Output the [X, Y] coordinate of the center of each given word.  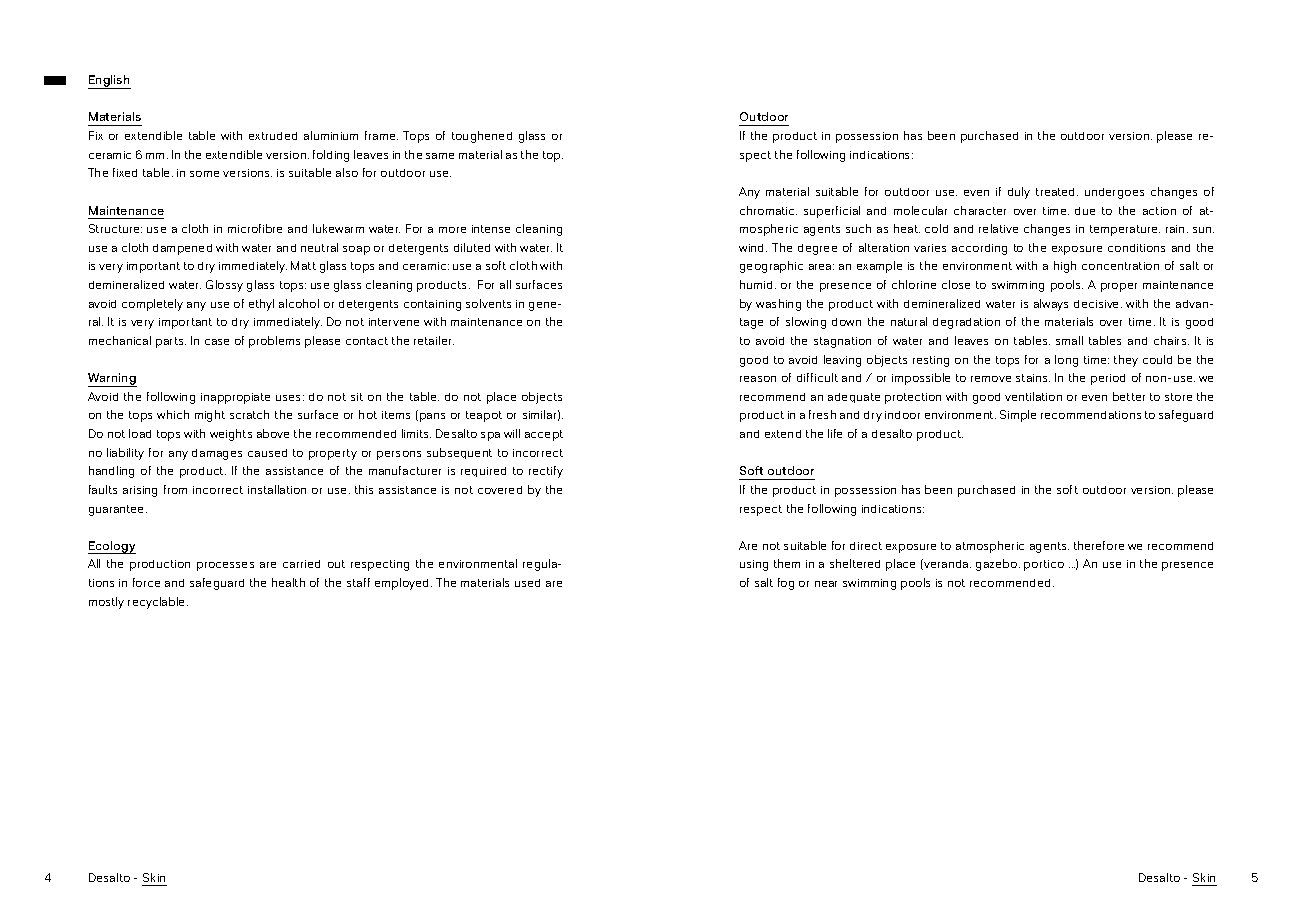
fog [786, 584]
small [1069, 340]
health [288, 582]
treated [1057, 192]
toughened [482, 137]
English [109, 82]
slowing [806, 323]
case [217, 342]
